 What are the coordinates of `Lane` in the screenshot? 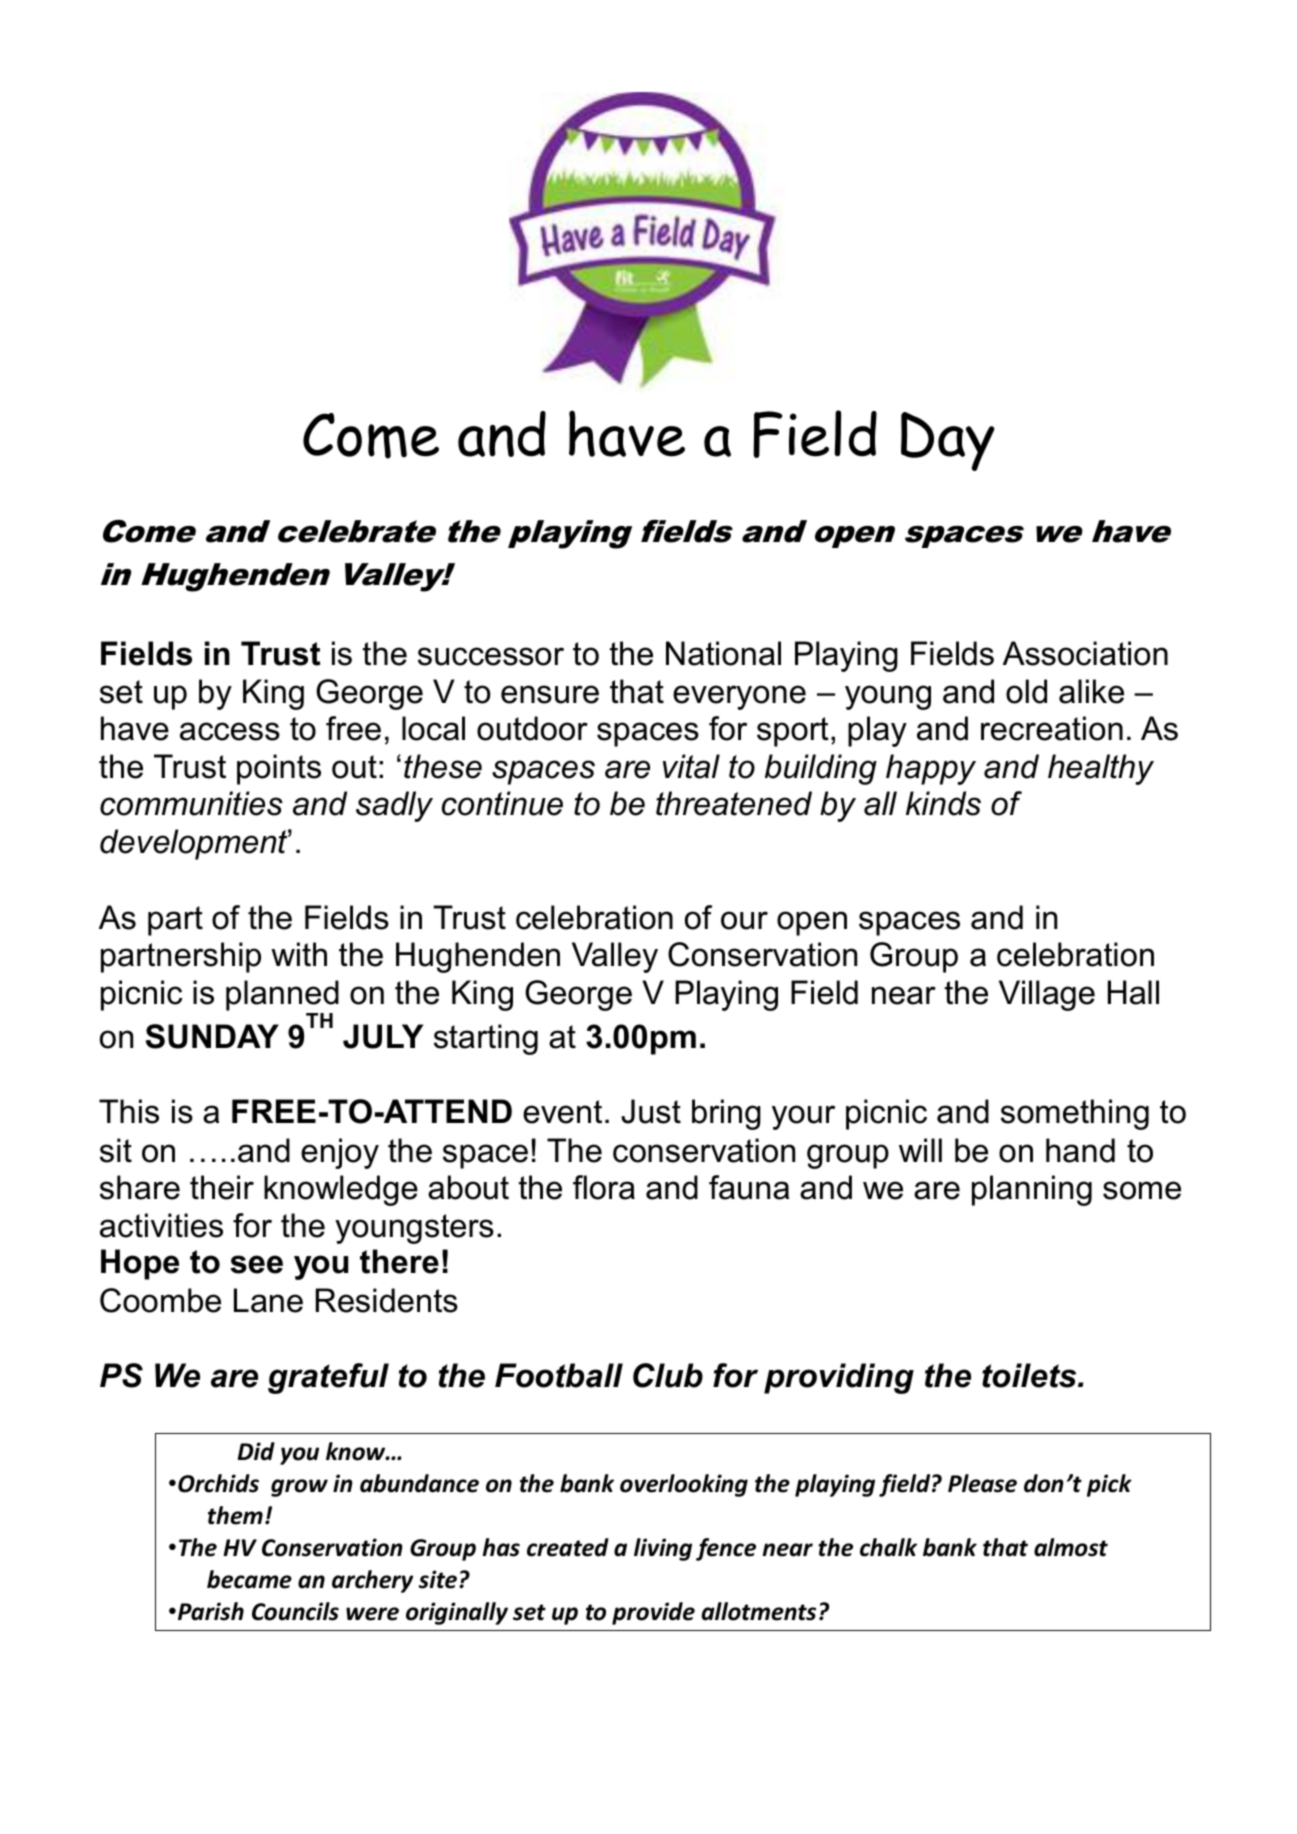 It's located at (268, 1300).
